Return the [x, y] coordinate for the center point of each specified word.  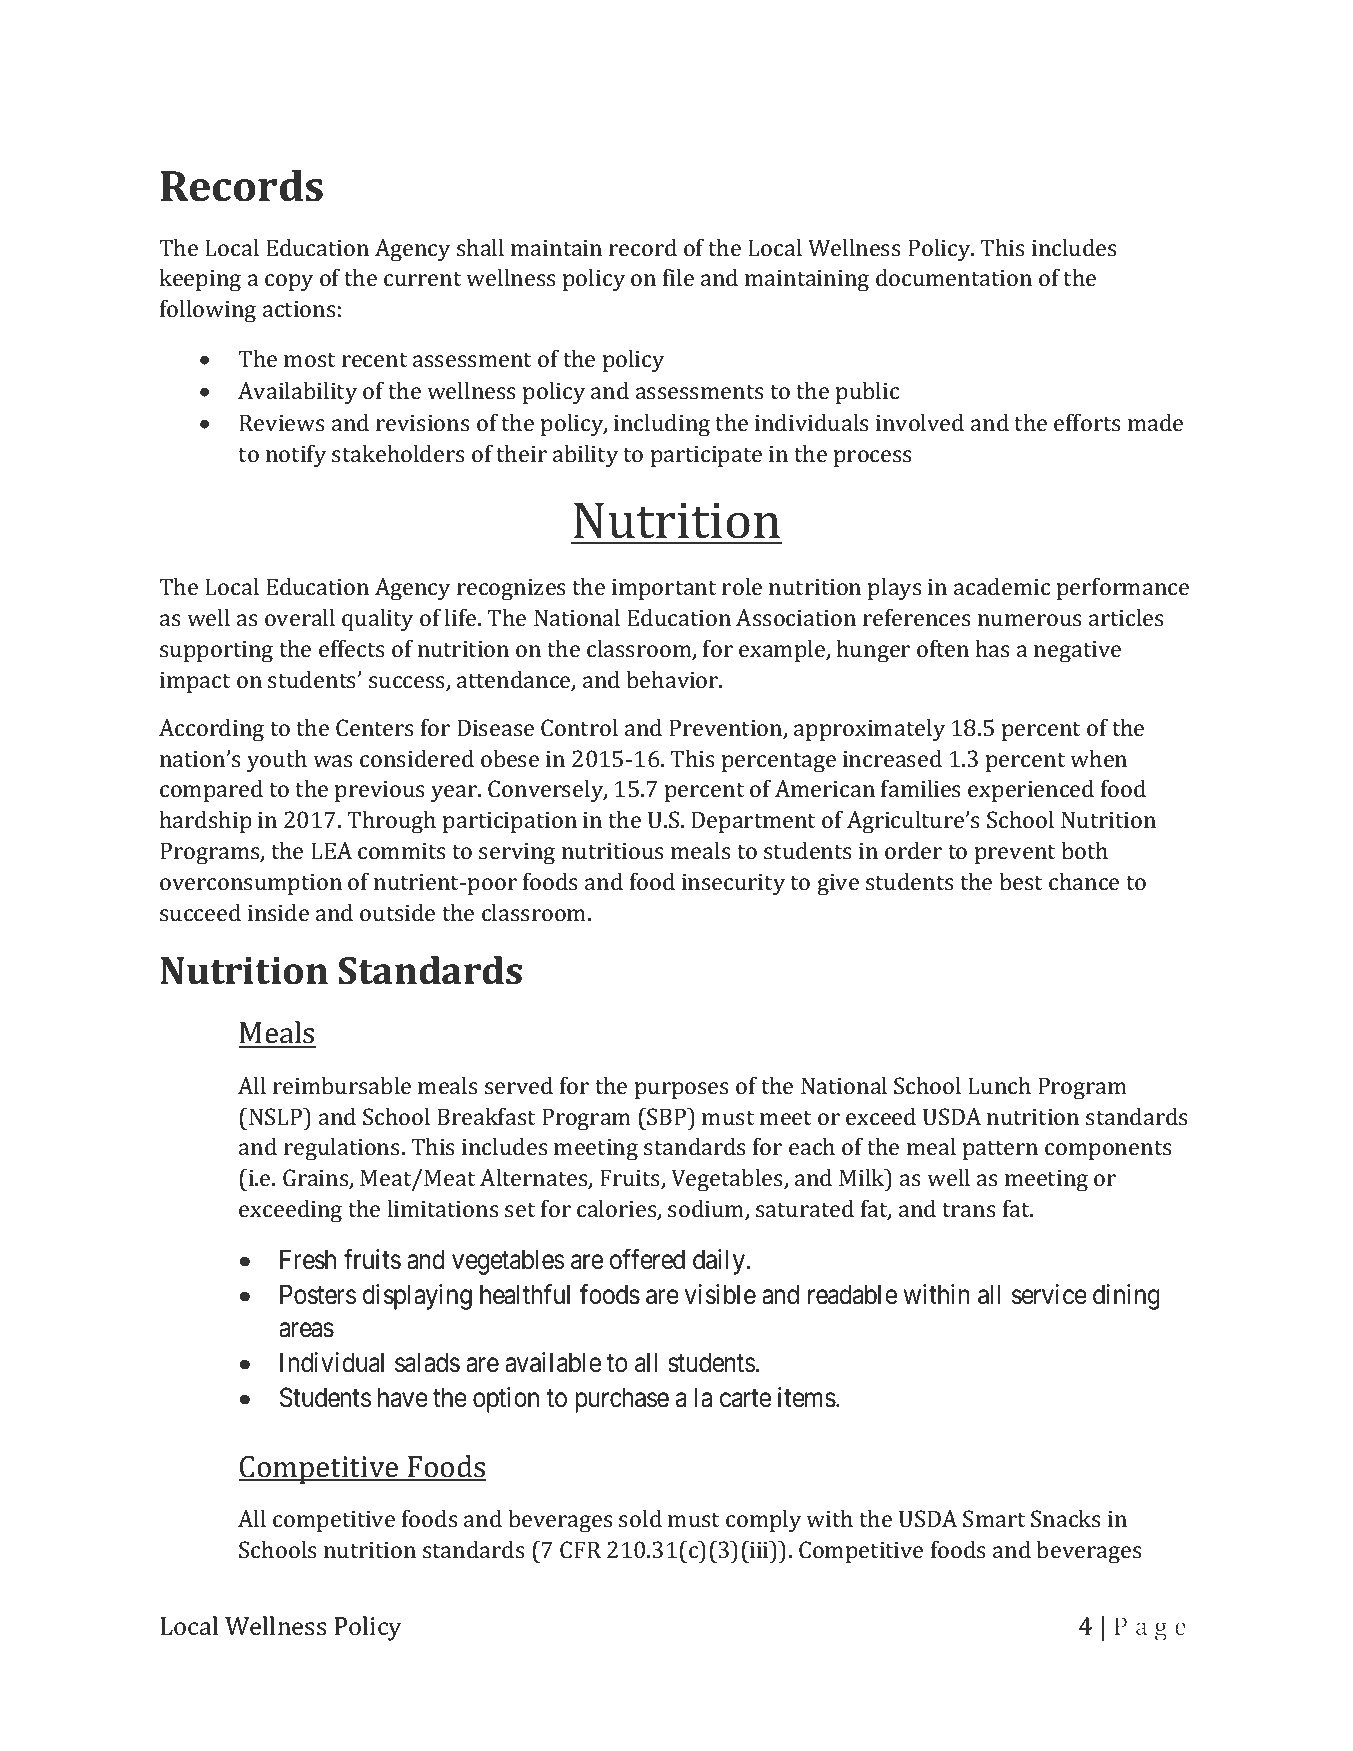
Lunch [999, 1085]
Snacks [1066, 1518]
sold [640, 1518]
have [403, 1397]
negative [1077, 652]
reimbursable [342, 1085]
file [678, 277]
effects [352, 648]
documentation [954, 277]
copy [289, 283]
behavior [673, 679]
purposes [682, 1090]
